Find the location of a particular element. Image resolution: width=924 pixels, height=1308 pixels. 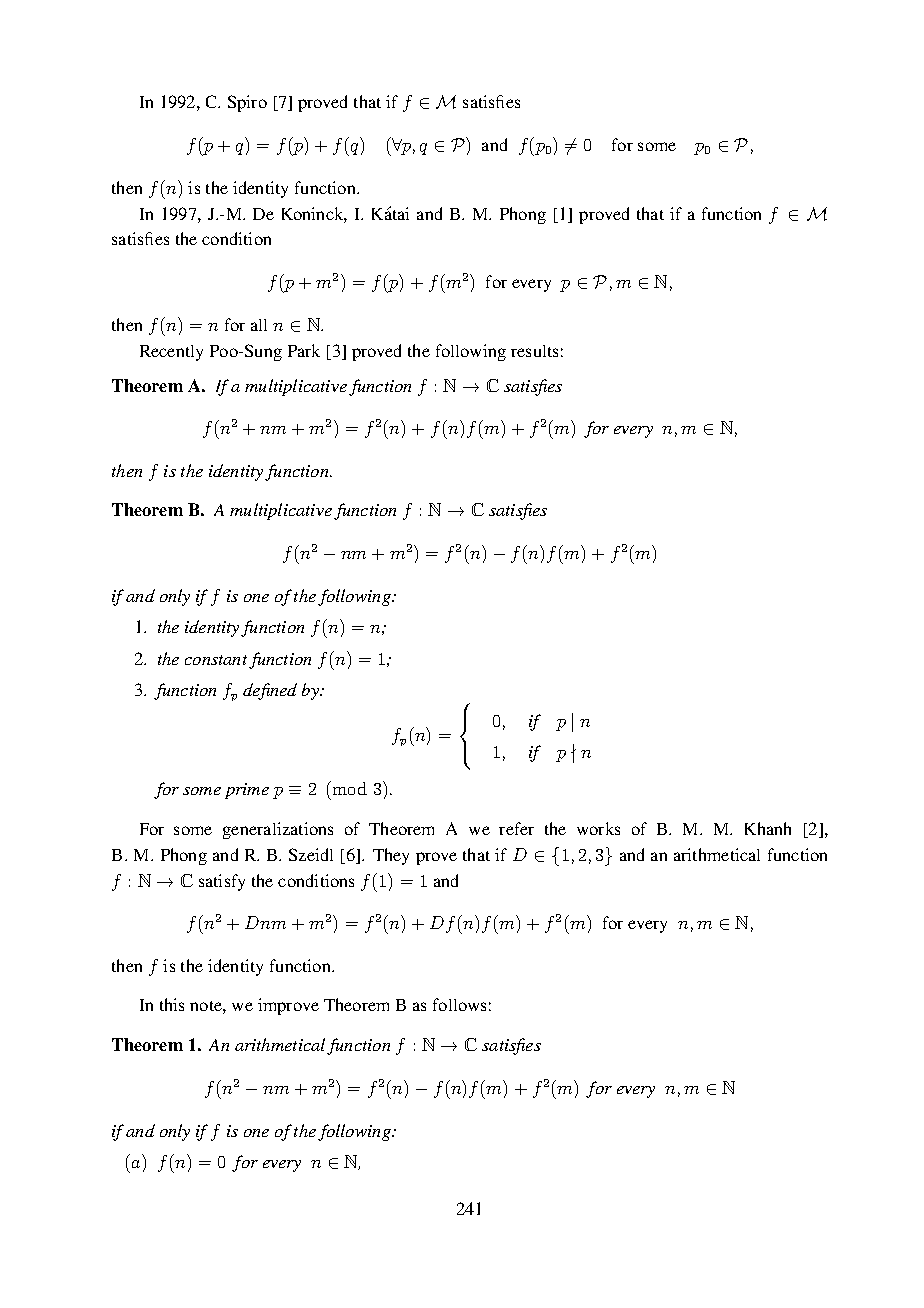

works is located at coordinates (598, 828).
